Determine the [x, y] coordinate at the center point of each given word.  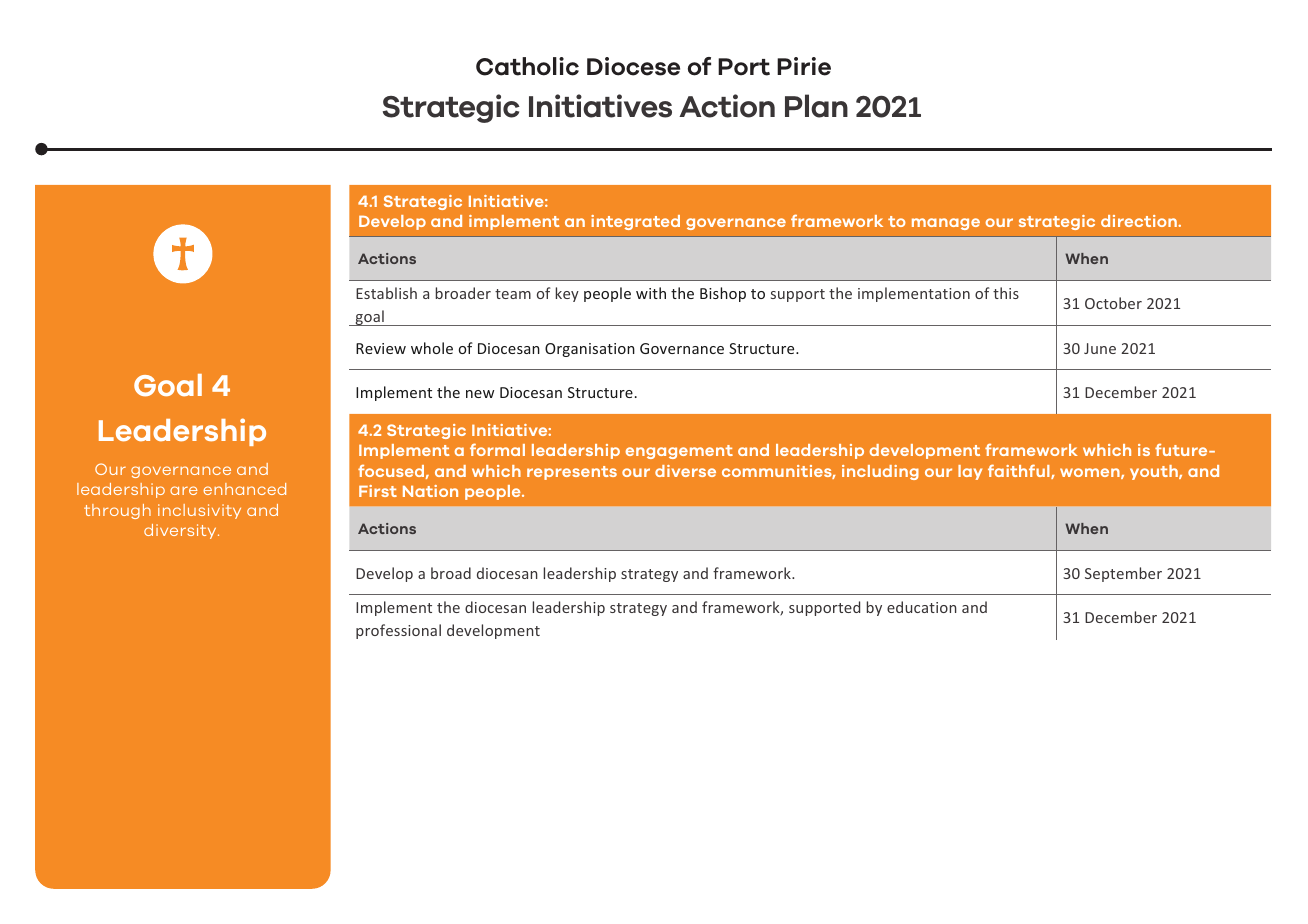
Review [381, 348]
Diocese [633, 66]
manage [946, 224]
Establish [386, 293]
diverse [685, 471]
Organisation [590, 350]
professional [398, 631]
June [1100, 348]
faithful [1020, 471]
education [922, 607]
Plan [816, 106]
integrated [635, 222]
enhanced [244, 489]
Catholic [527, 66]
